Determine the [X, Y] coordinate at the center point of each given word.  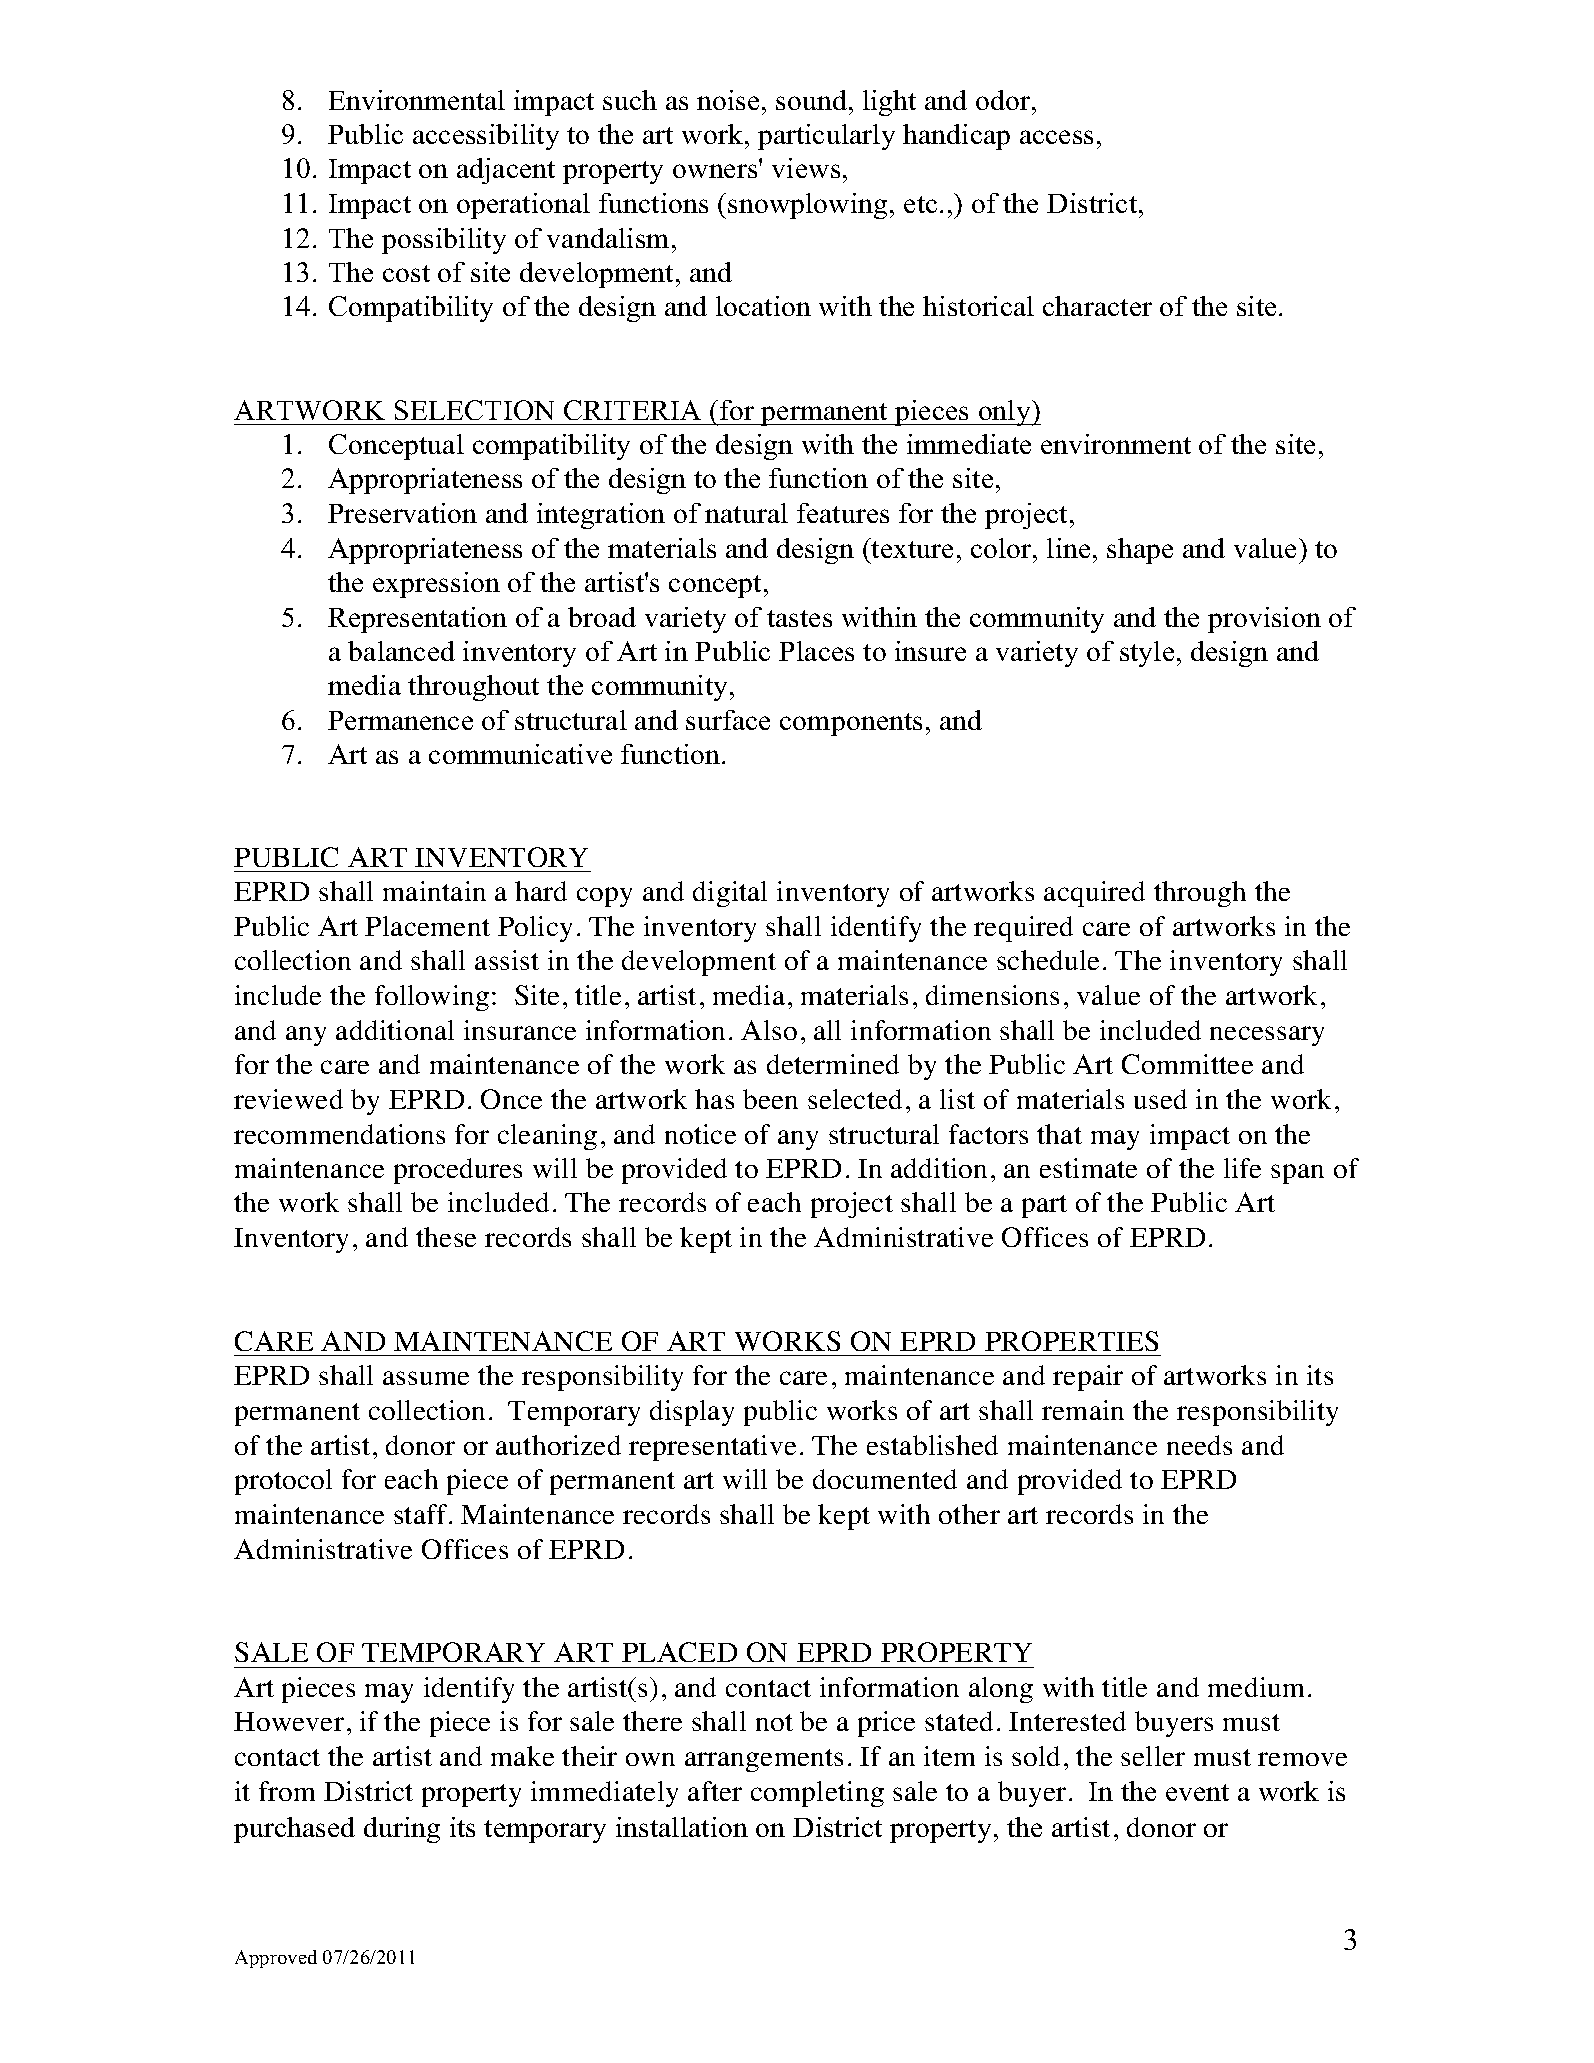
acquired [1094, 894]
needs [1199, 1445]
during [402, 1830]
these [446, 1237]
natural [746, 513]
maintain [434, 891]
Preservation [402, 513]
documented [885, 1479]
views [806, 168]
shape [1140, 551]
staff [422, 1514]
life [1242, 1168]
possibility [444, 241]
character [1097, 306]
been [770, 1099]
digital [730, 894]
